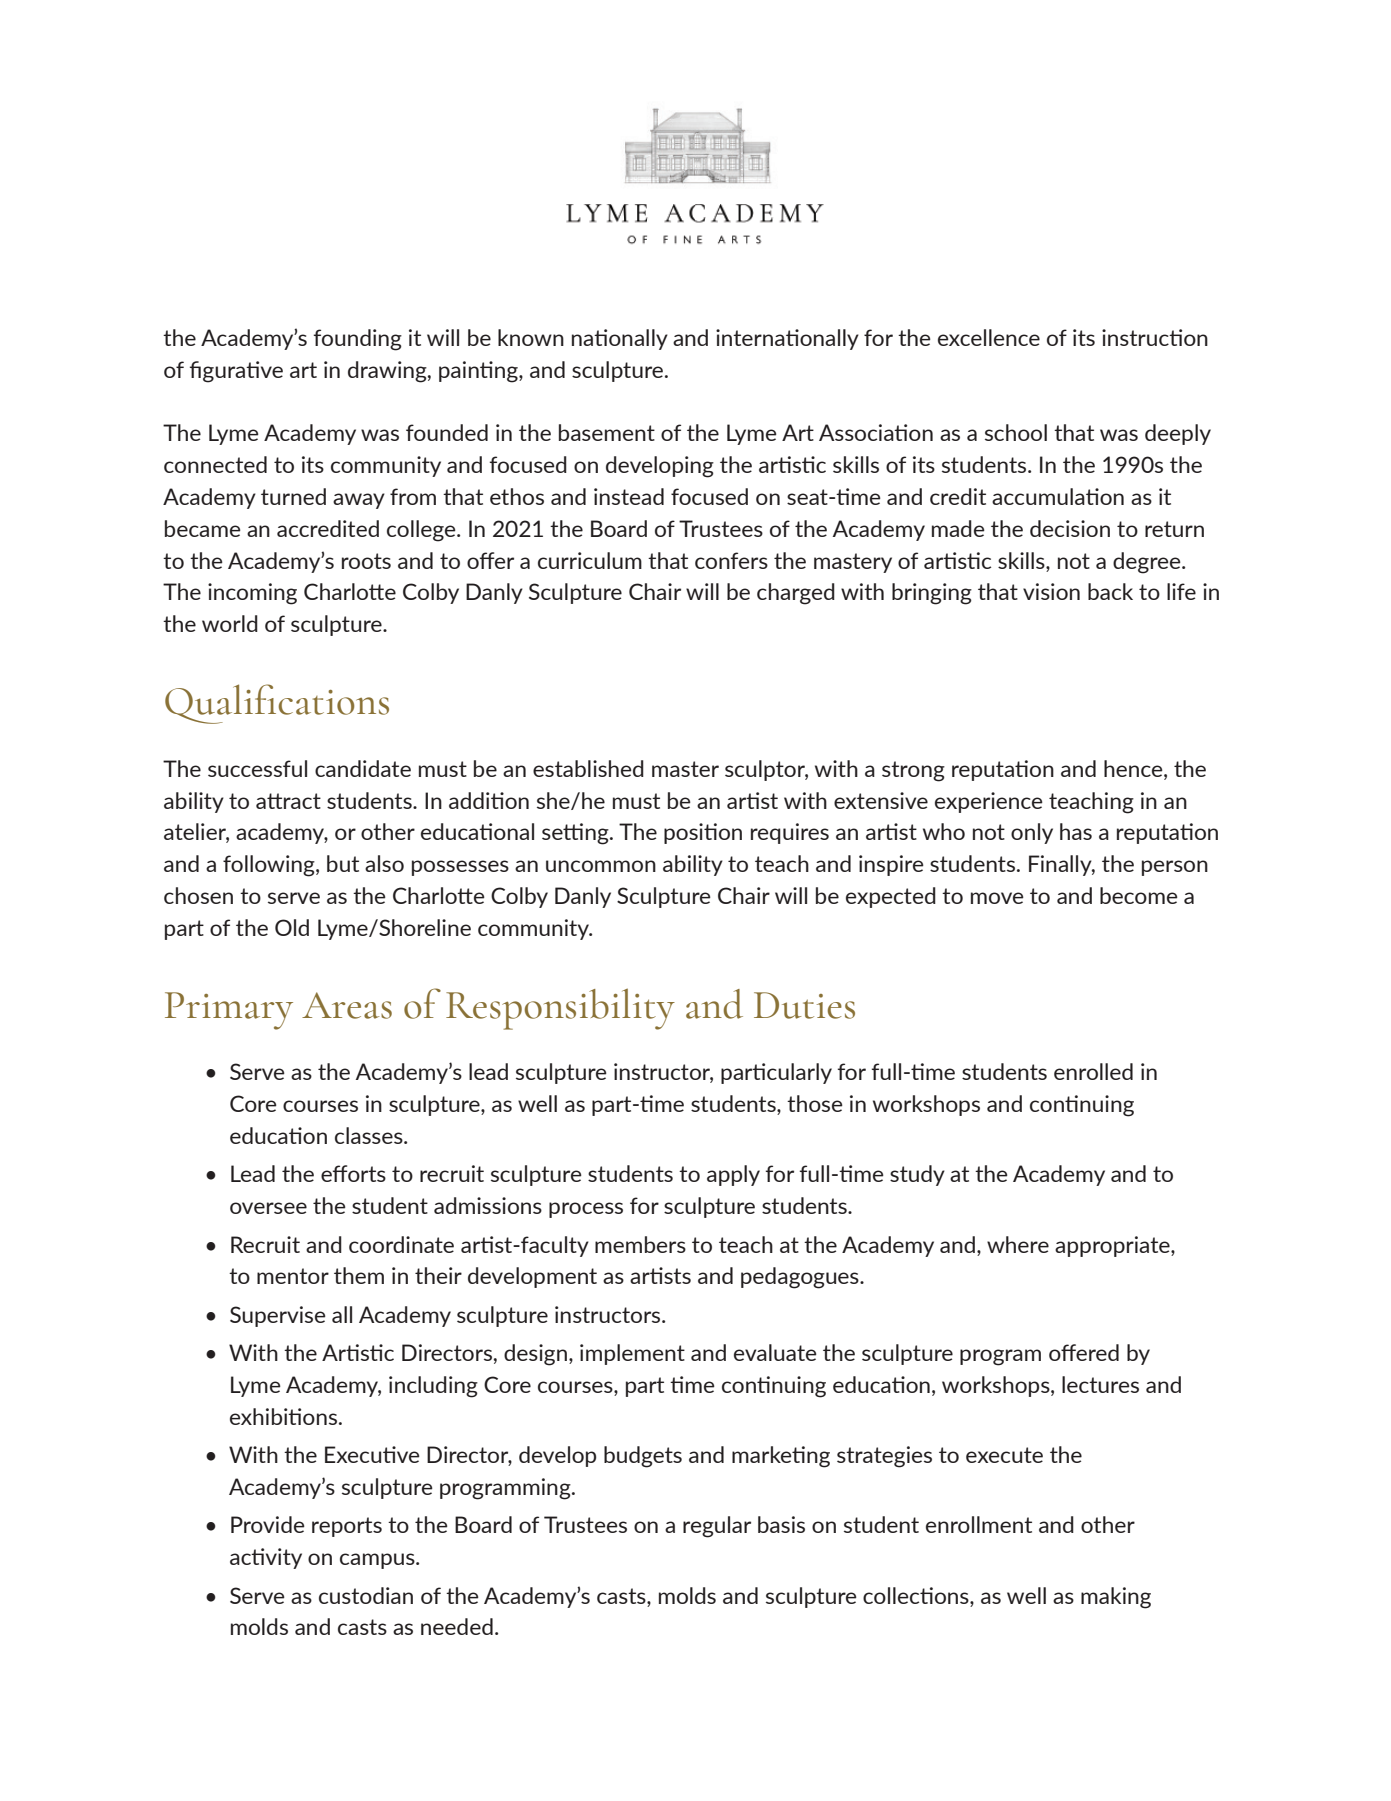 The image size is (1391, 1801). Describe the element at coordinates (607, 432) in the page. I see `basement` at that location.
